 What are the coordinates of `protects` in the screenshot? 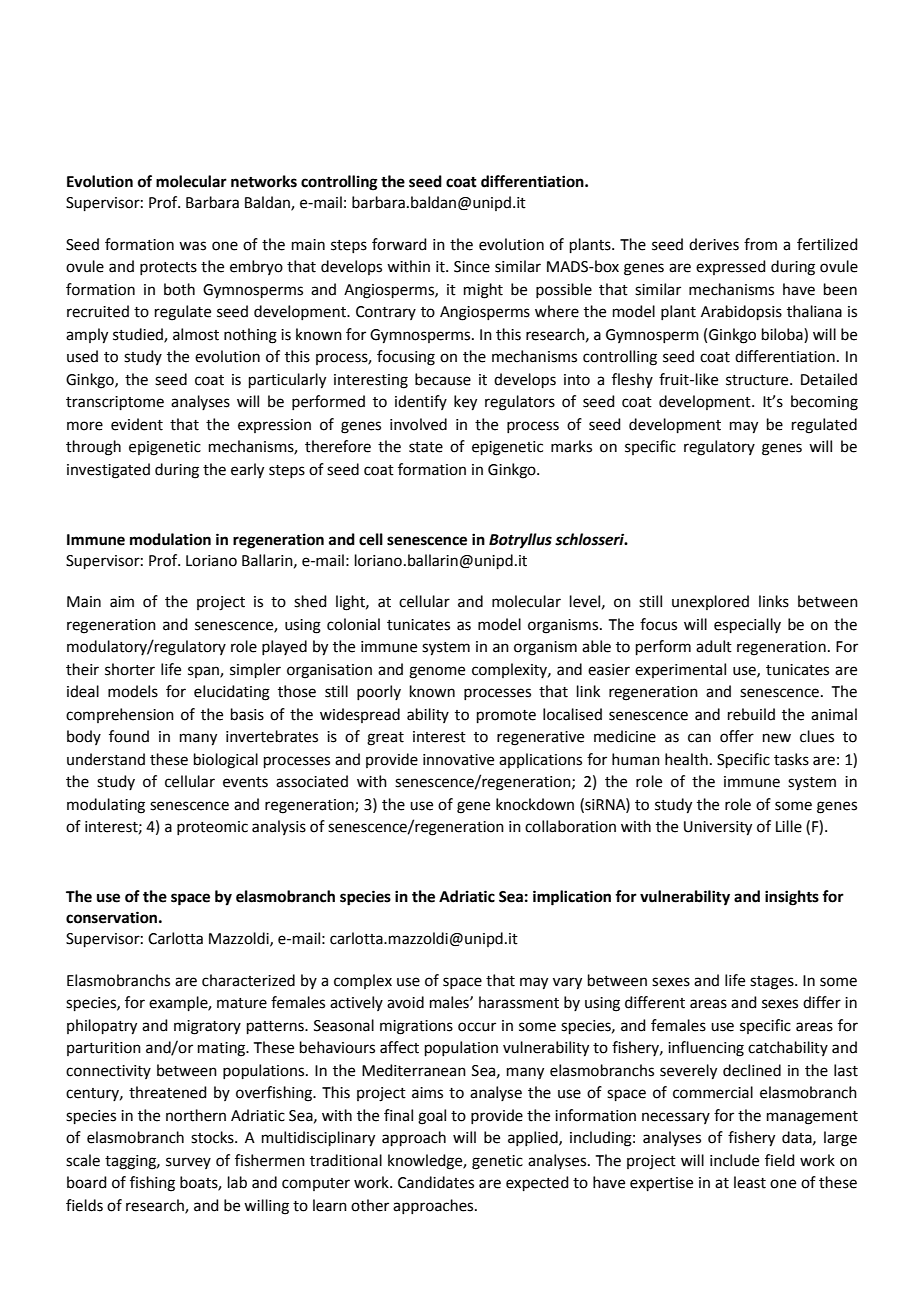 It's located at (168, 268).
